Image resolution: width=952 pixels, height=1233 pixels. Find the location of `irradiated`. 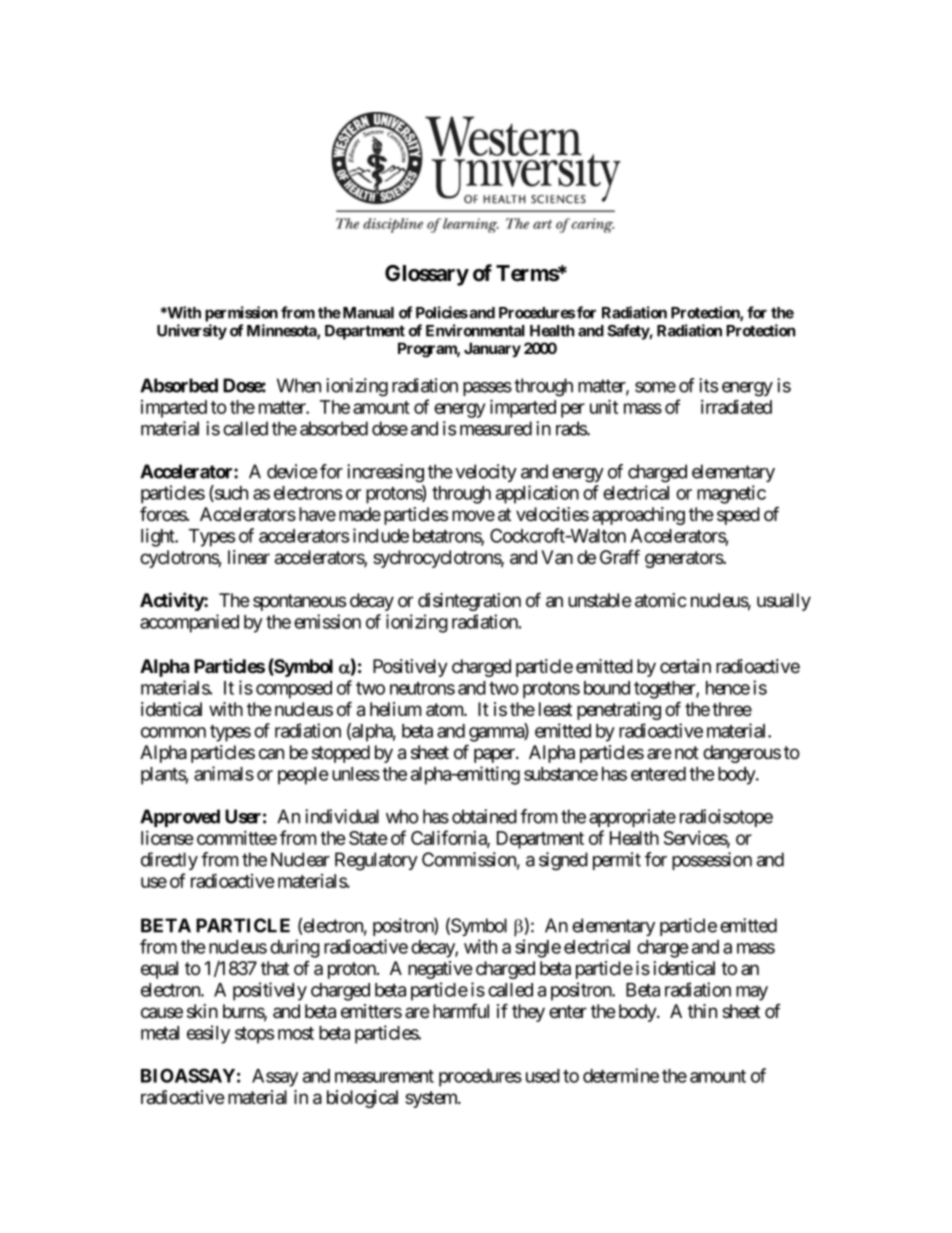

irradiated is located at coordinates (736, 406).
